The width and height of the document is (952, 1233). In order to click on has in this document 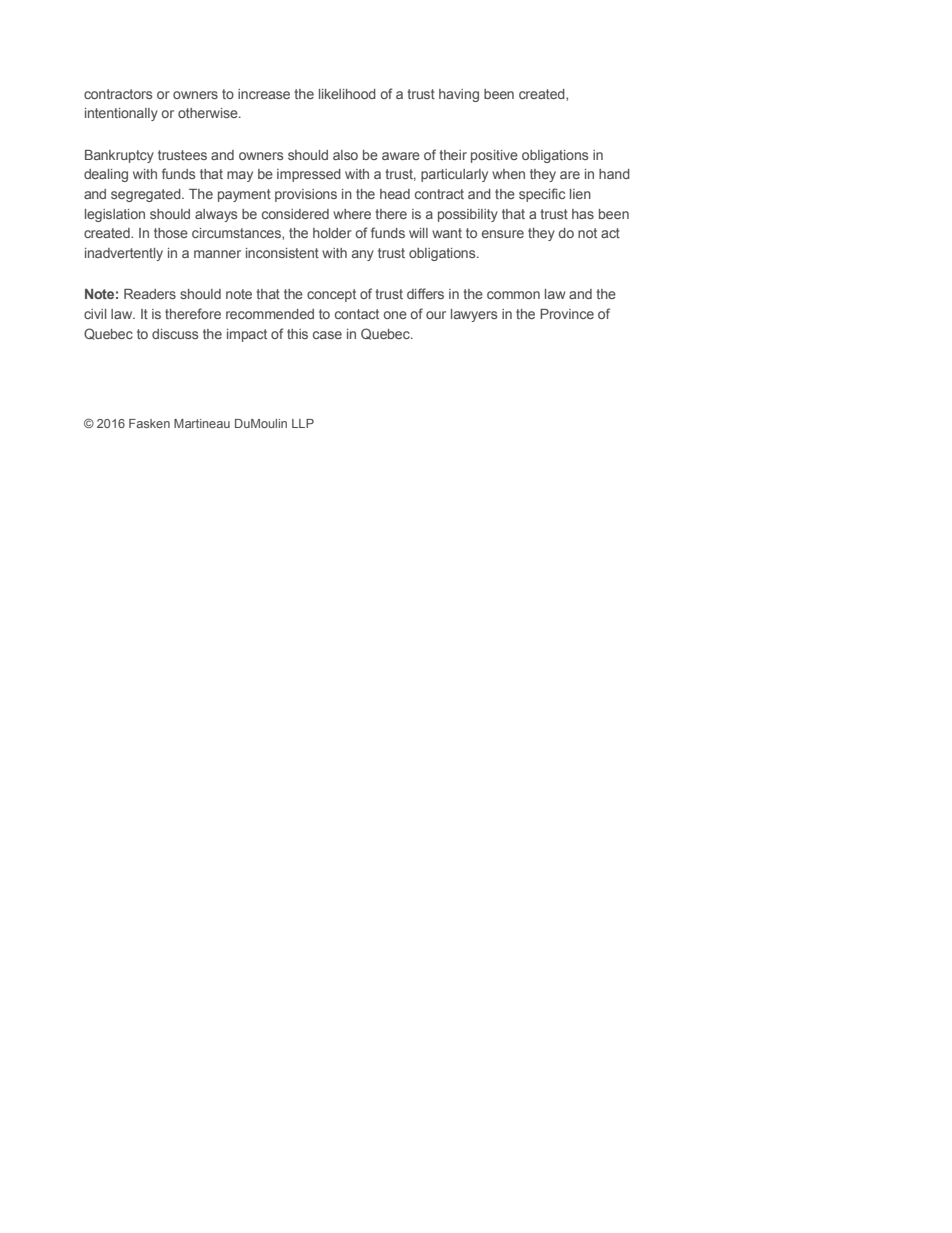, I will do `click(583, 214)`.
